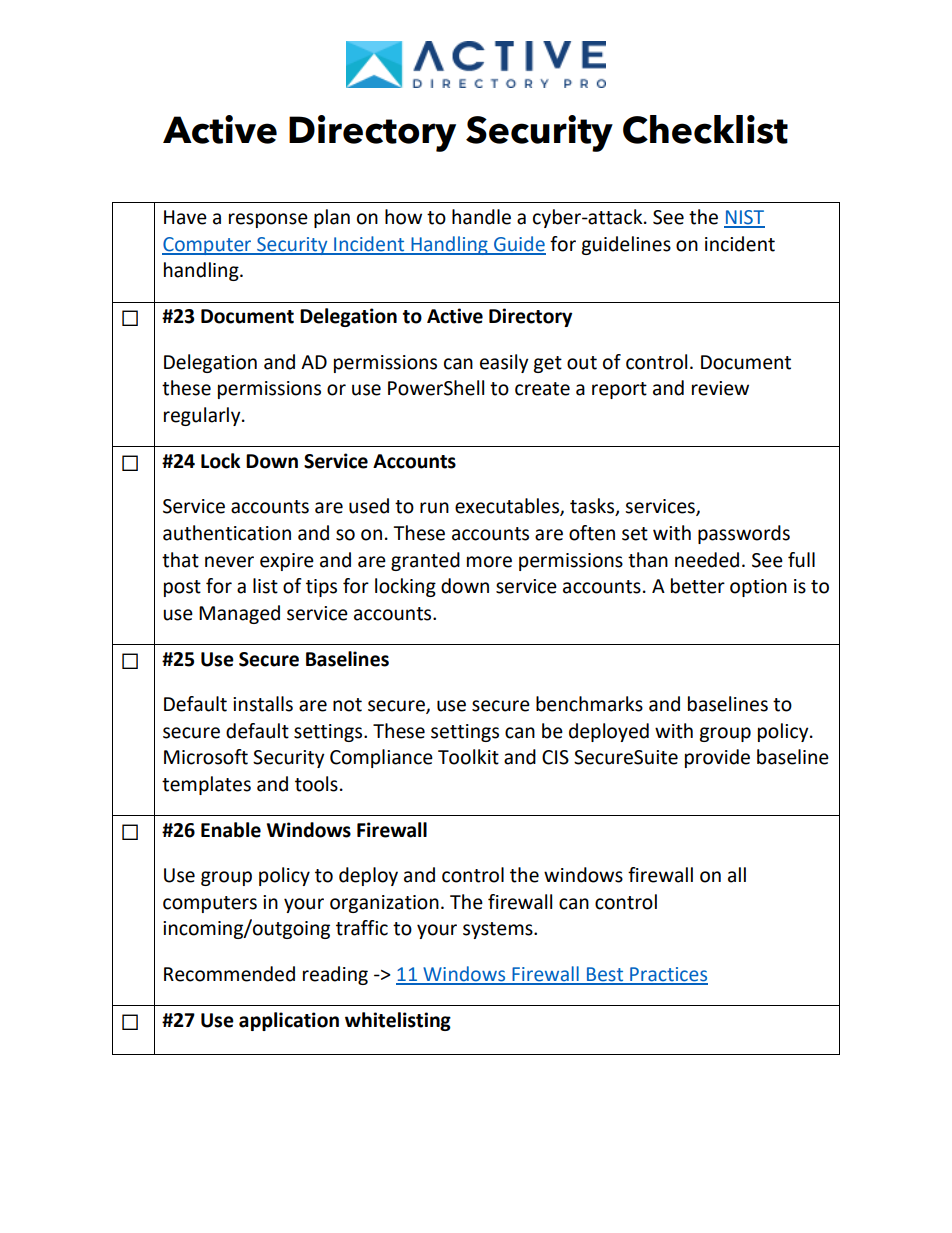 This document has height=1233, width=952. I want to click on NIST, so click(744, 218).
